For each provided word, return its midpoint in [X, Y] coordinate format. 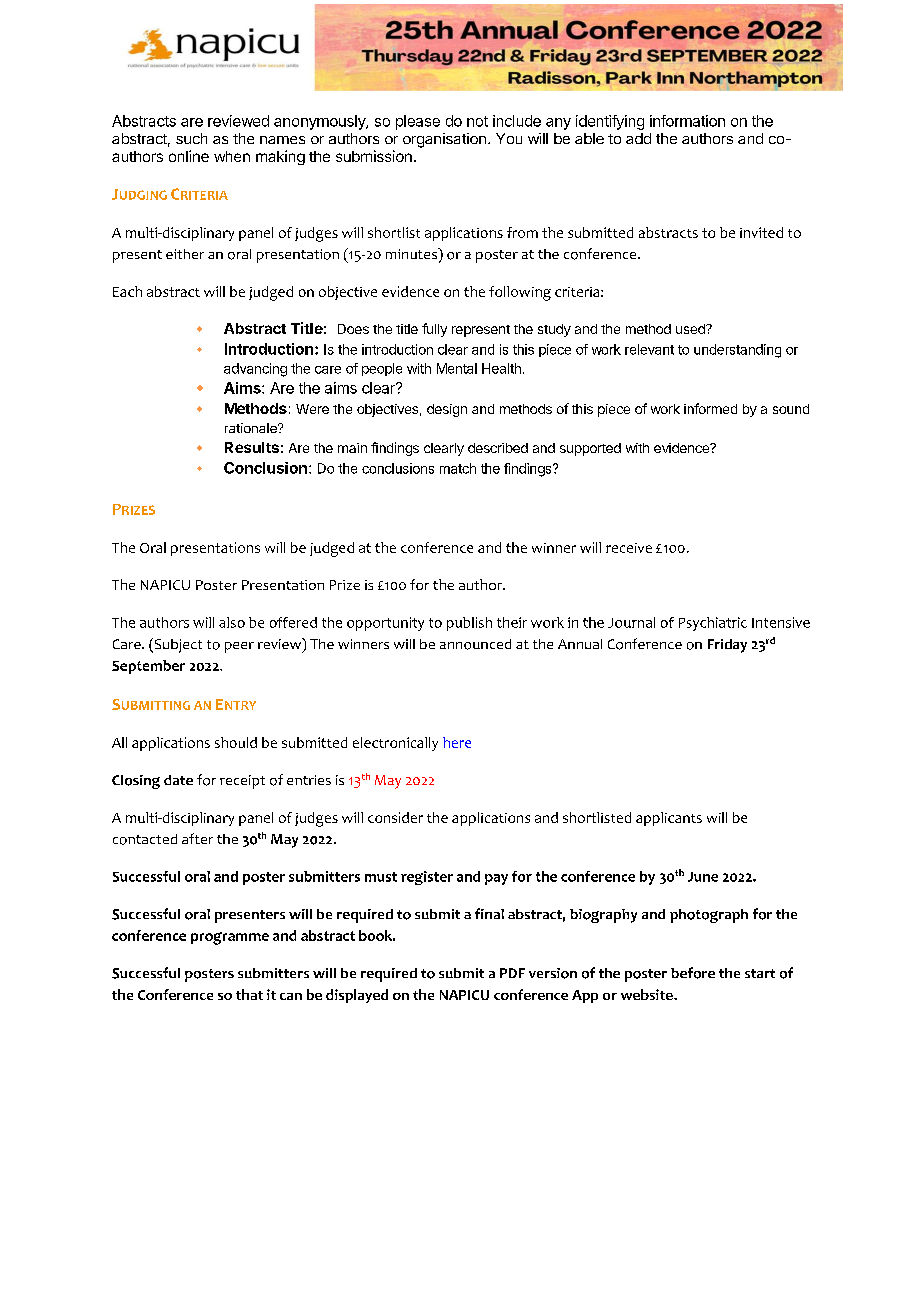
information [687, 121]
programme [230, 938]
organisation [444, 140]
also [232, 622]
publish [469, 624]
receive [629, 548]
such [191, 138]
